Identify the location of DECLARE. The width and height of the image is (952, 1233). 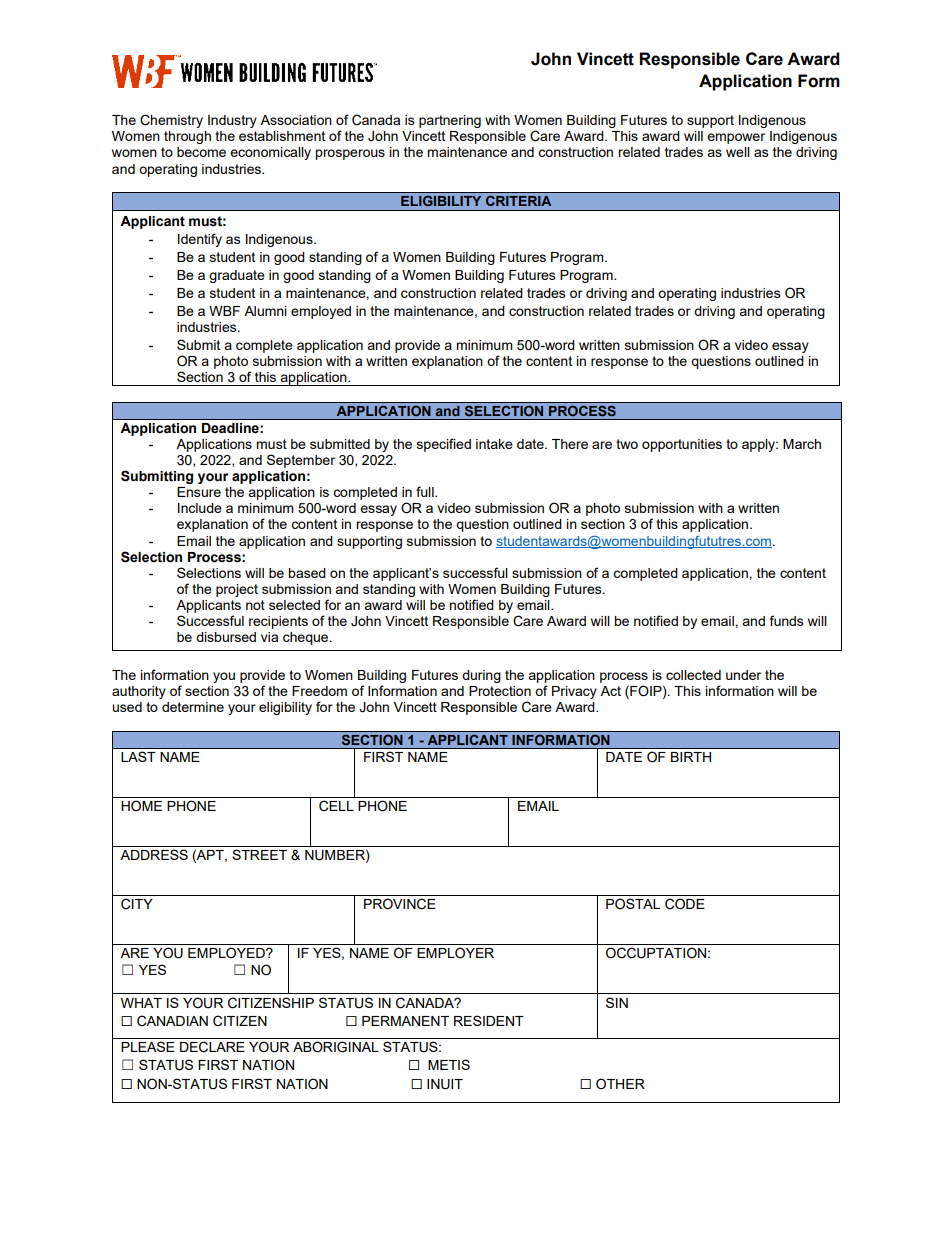
(212, 1047).
